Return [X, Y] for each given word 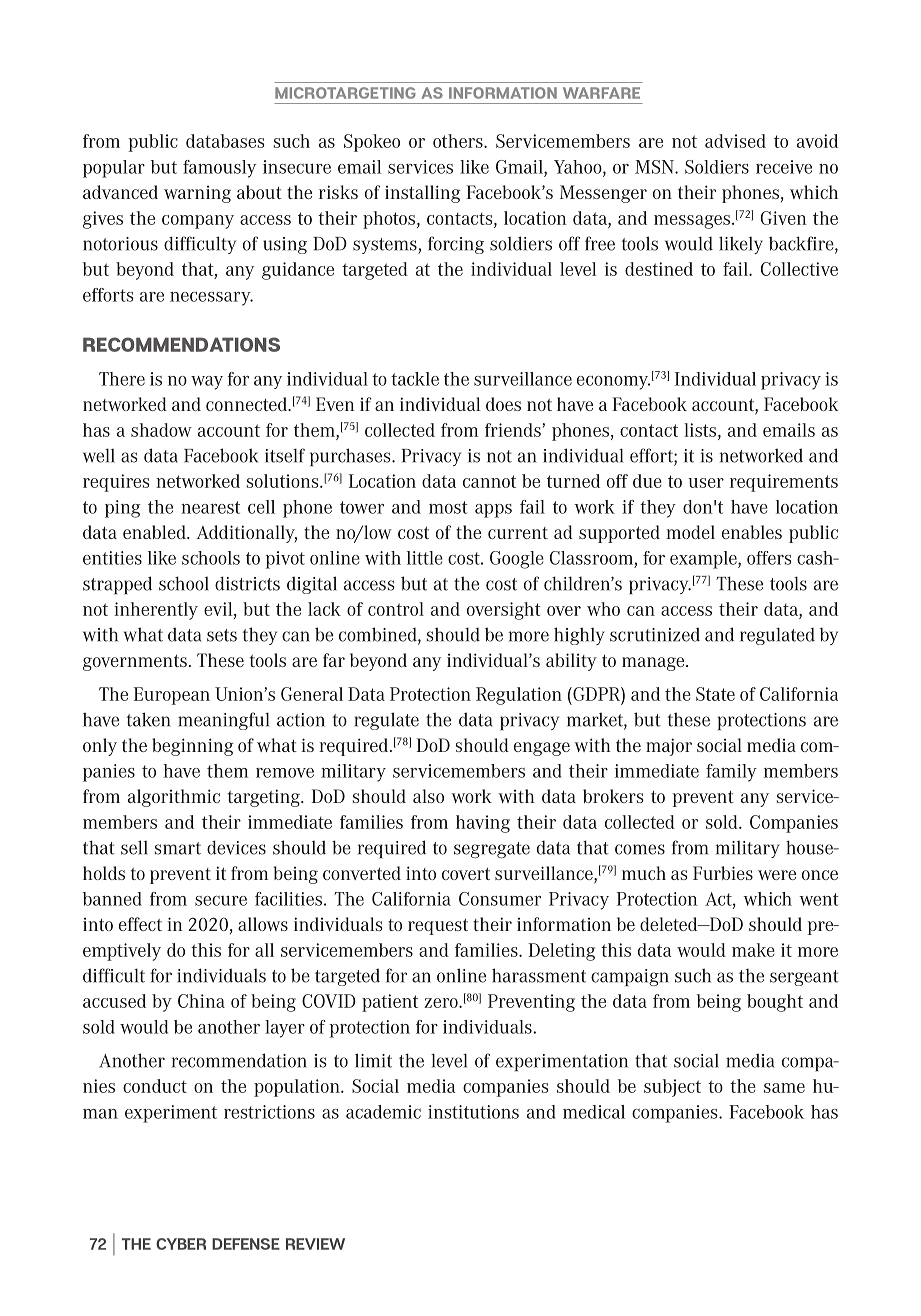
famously [219, 169]
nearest [210, 507]
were [777, 875]
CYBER [181, 1244]
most [448, 507]
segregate [492, 850]
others [459, 141]
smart [178, 848]
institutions [473, 1112]
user [706, 483]
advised [735, 141]
